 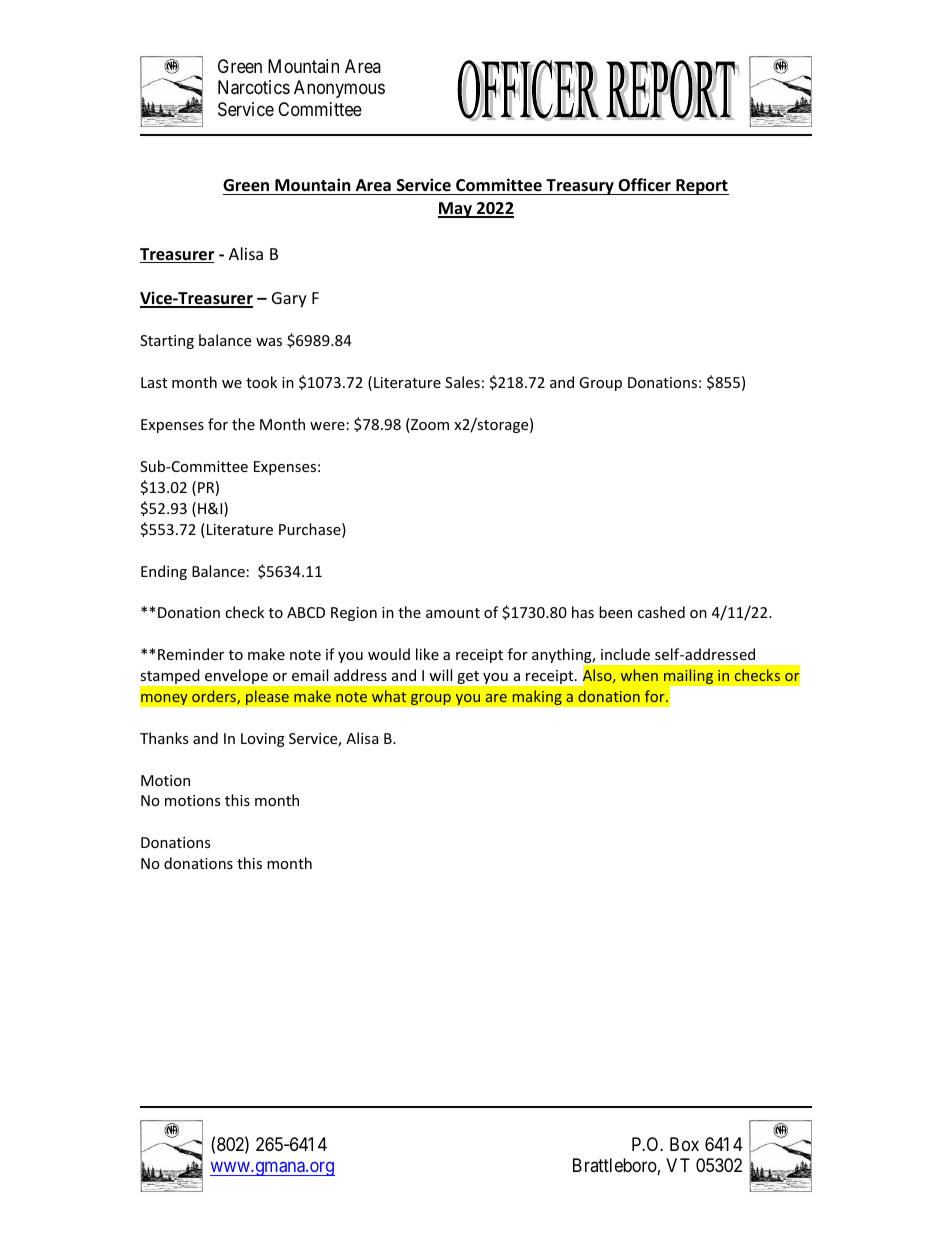 What do you see at coordinates (263, 740) in the page?
I see `Loving` at bounding box center [263, 740].
